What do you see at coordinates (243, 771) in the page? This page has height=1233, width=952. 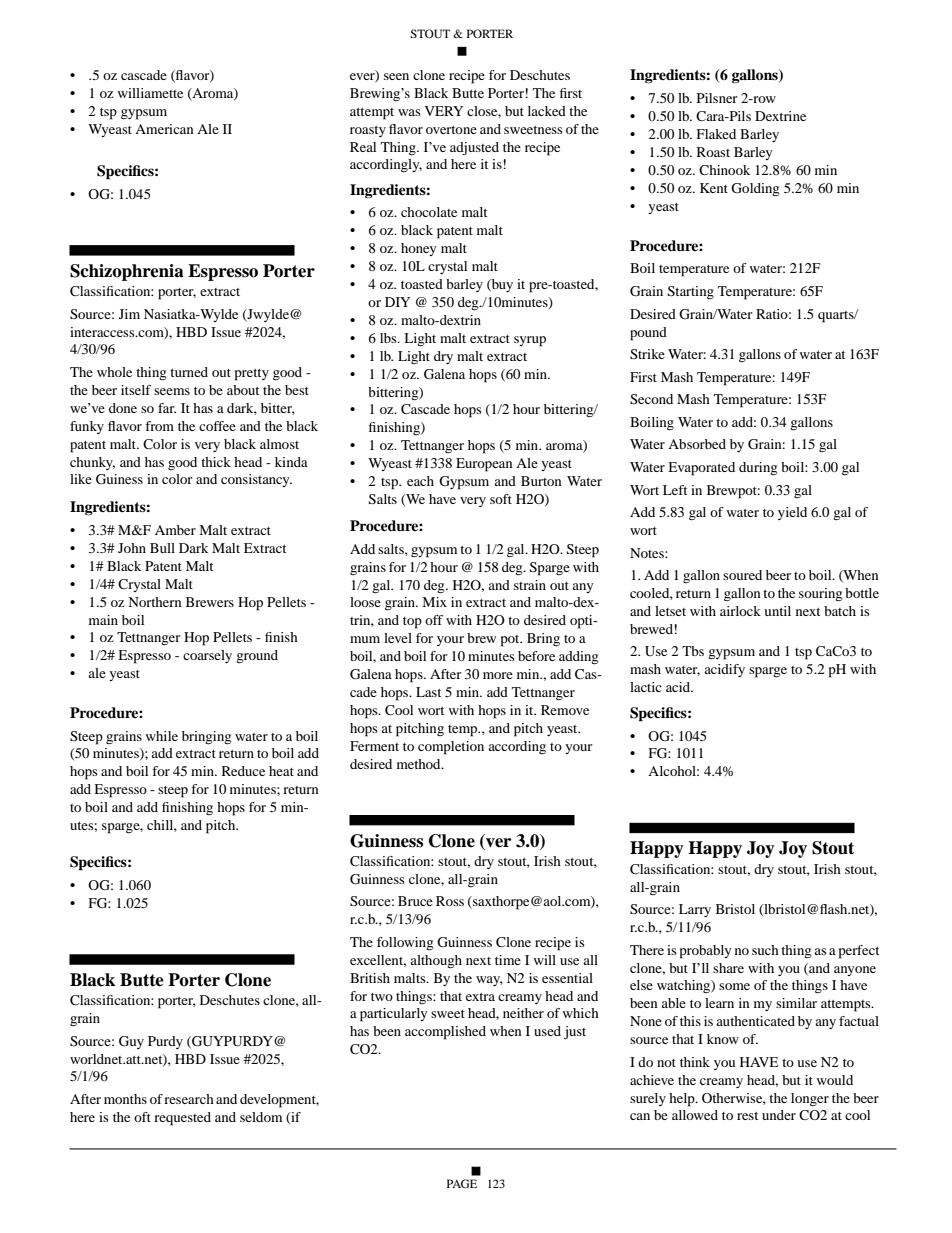 I see `Reduce` at bounding box center [243, 771].
